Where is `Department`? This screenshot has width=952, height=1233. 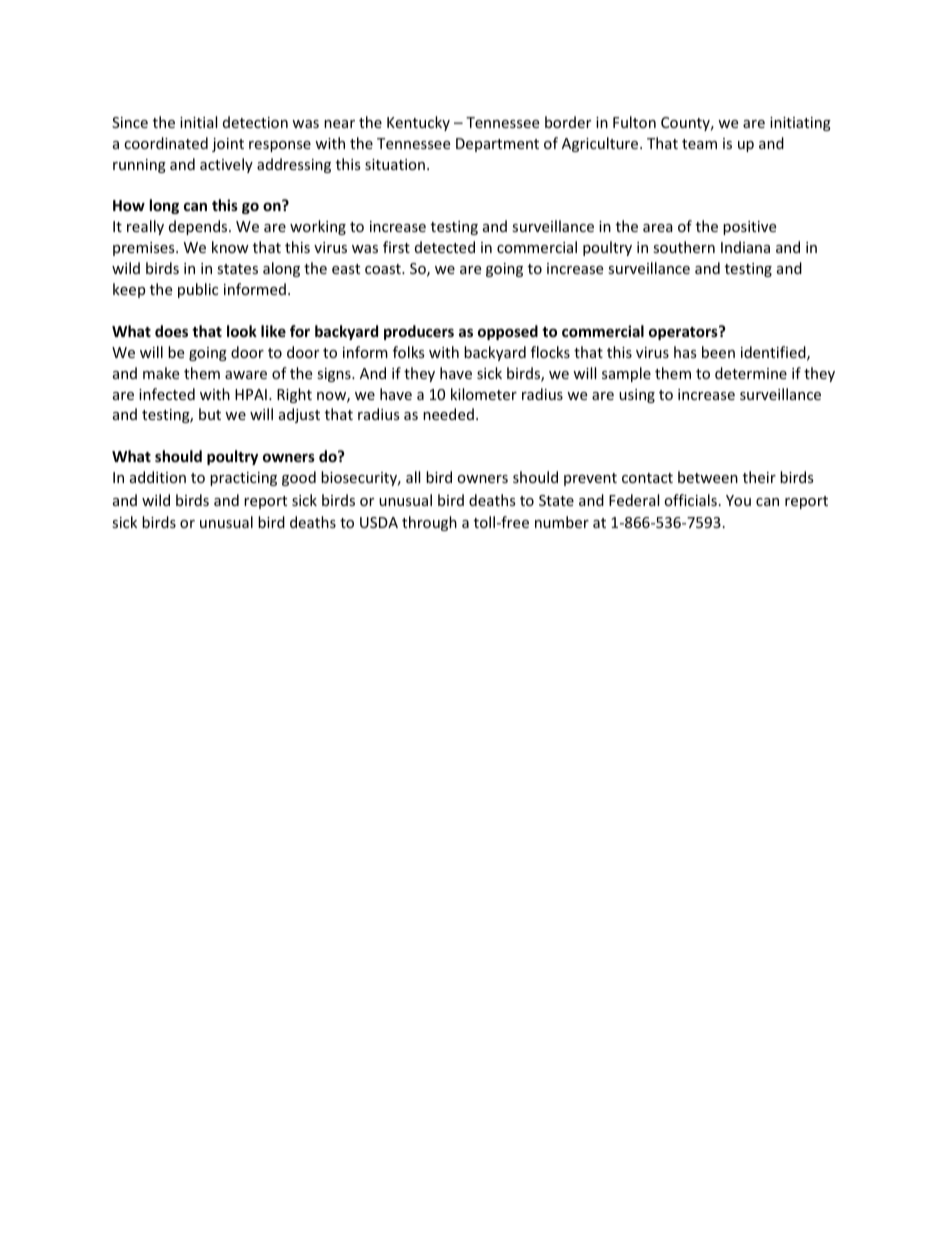
Department is located at coordinates (497, 145).
